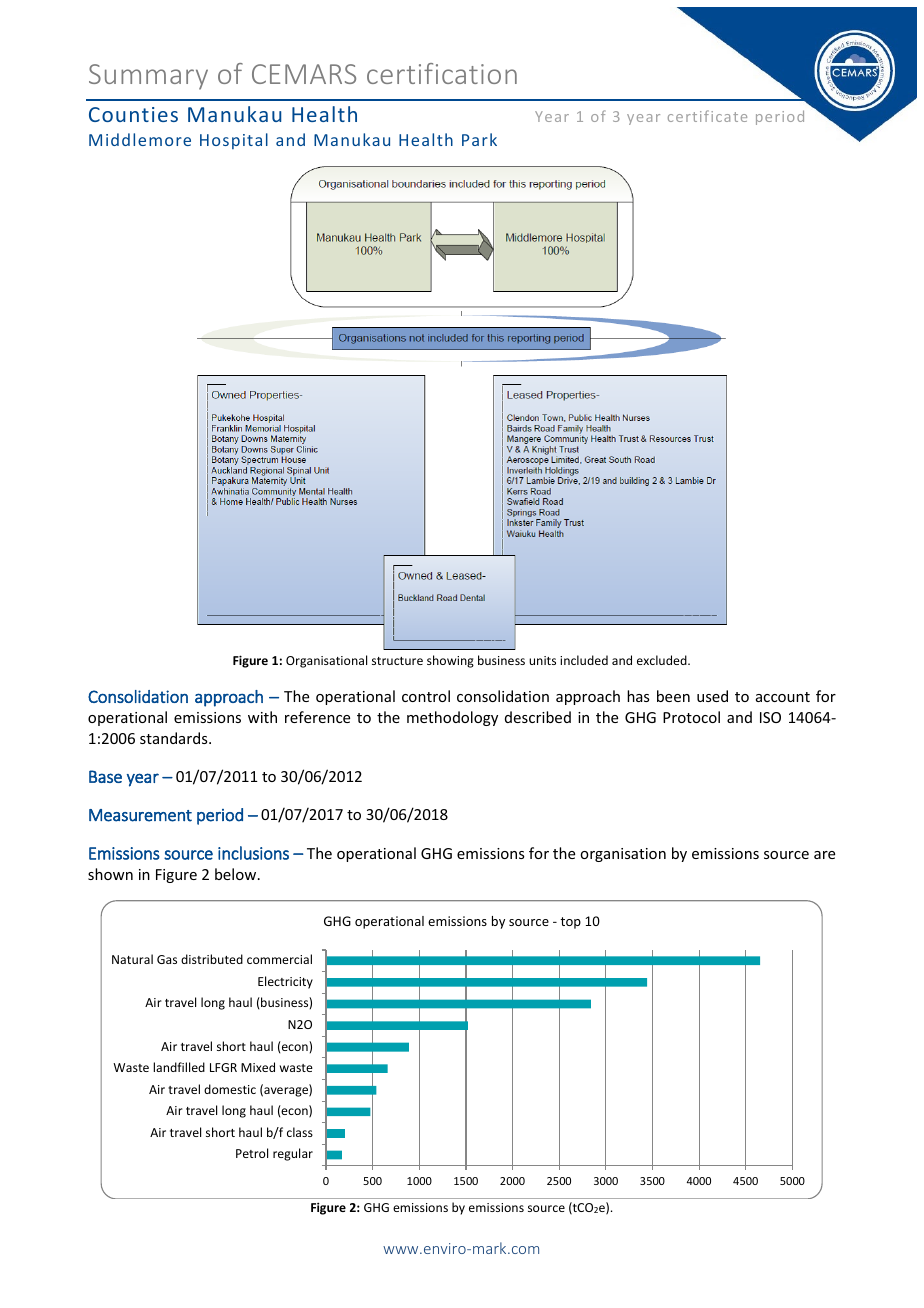  What do you see at coordinates (212, 959) in the image?
I see `distributed` at bounding box center [212, 959].
